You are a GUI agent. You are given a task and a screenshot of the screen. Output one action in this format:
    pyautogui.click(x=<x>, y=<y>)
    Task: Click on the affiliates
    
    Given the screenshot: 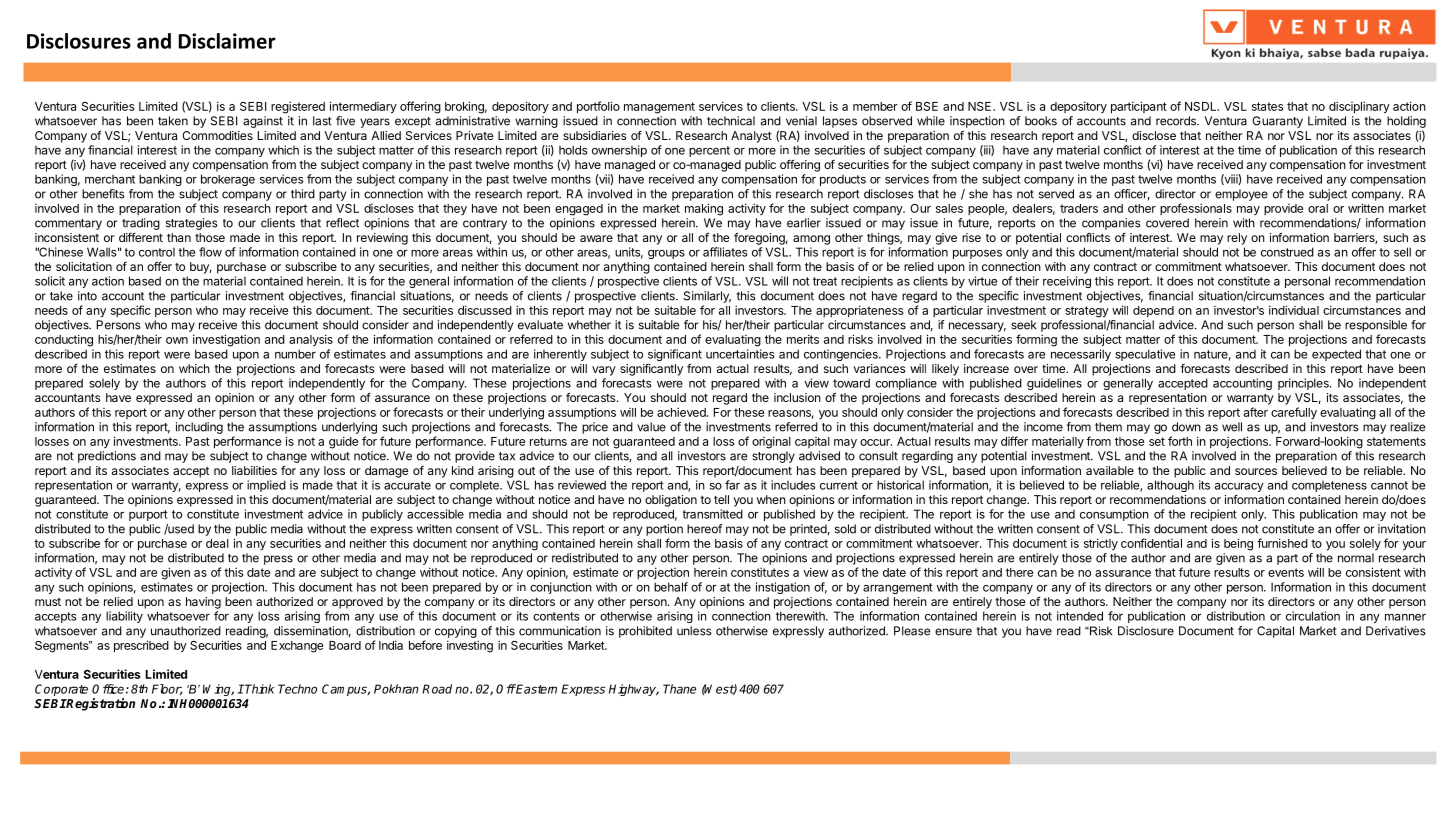 What is the action you would take?
    pyautogui.click(x=725, y=252)
